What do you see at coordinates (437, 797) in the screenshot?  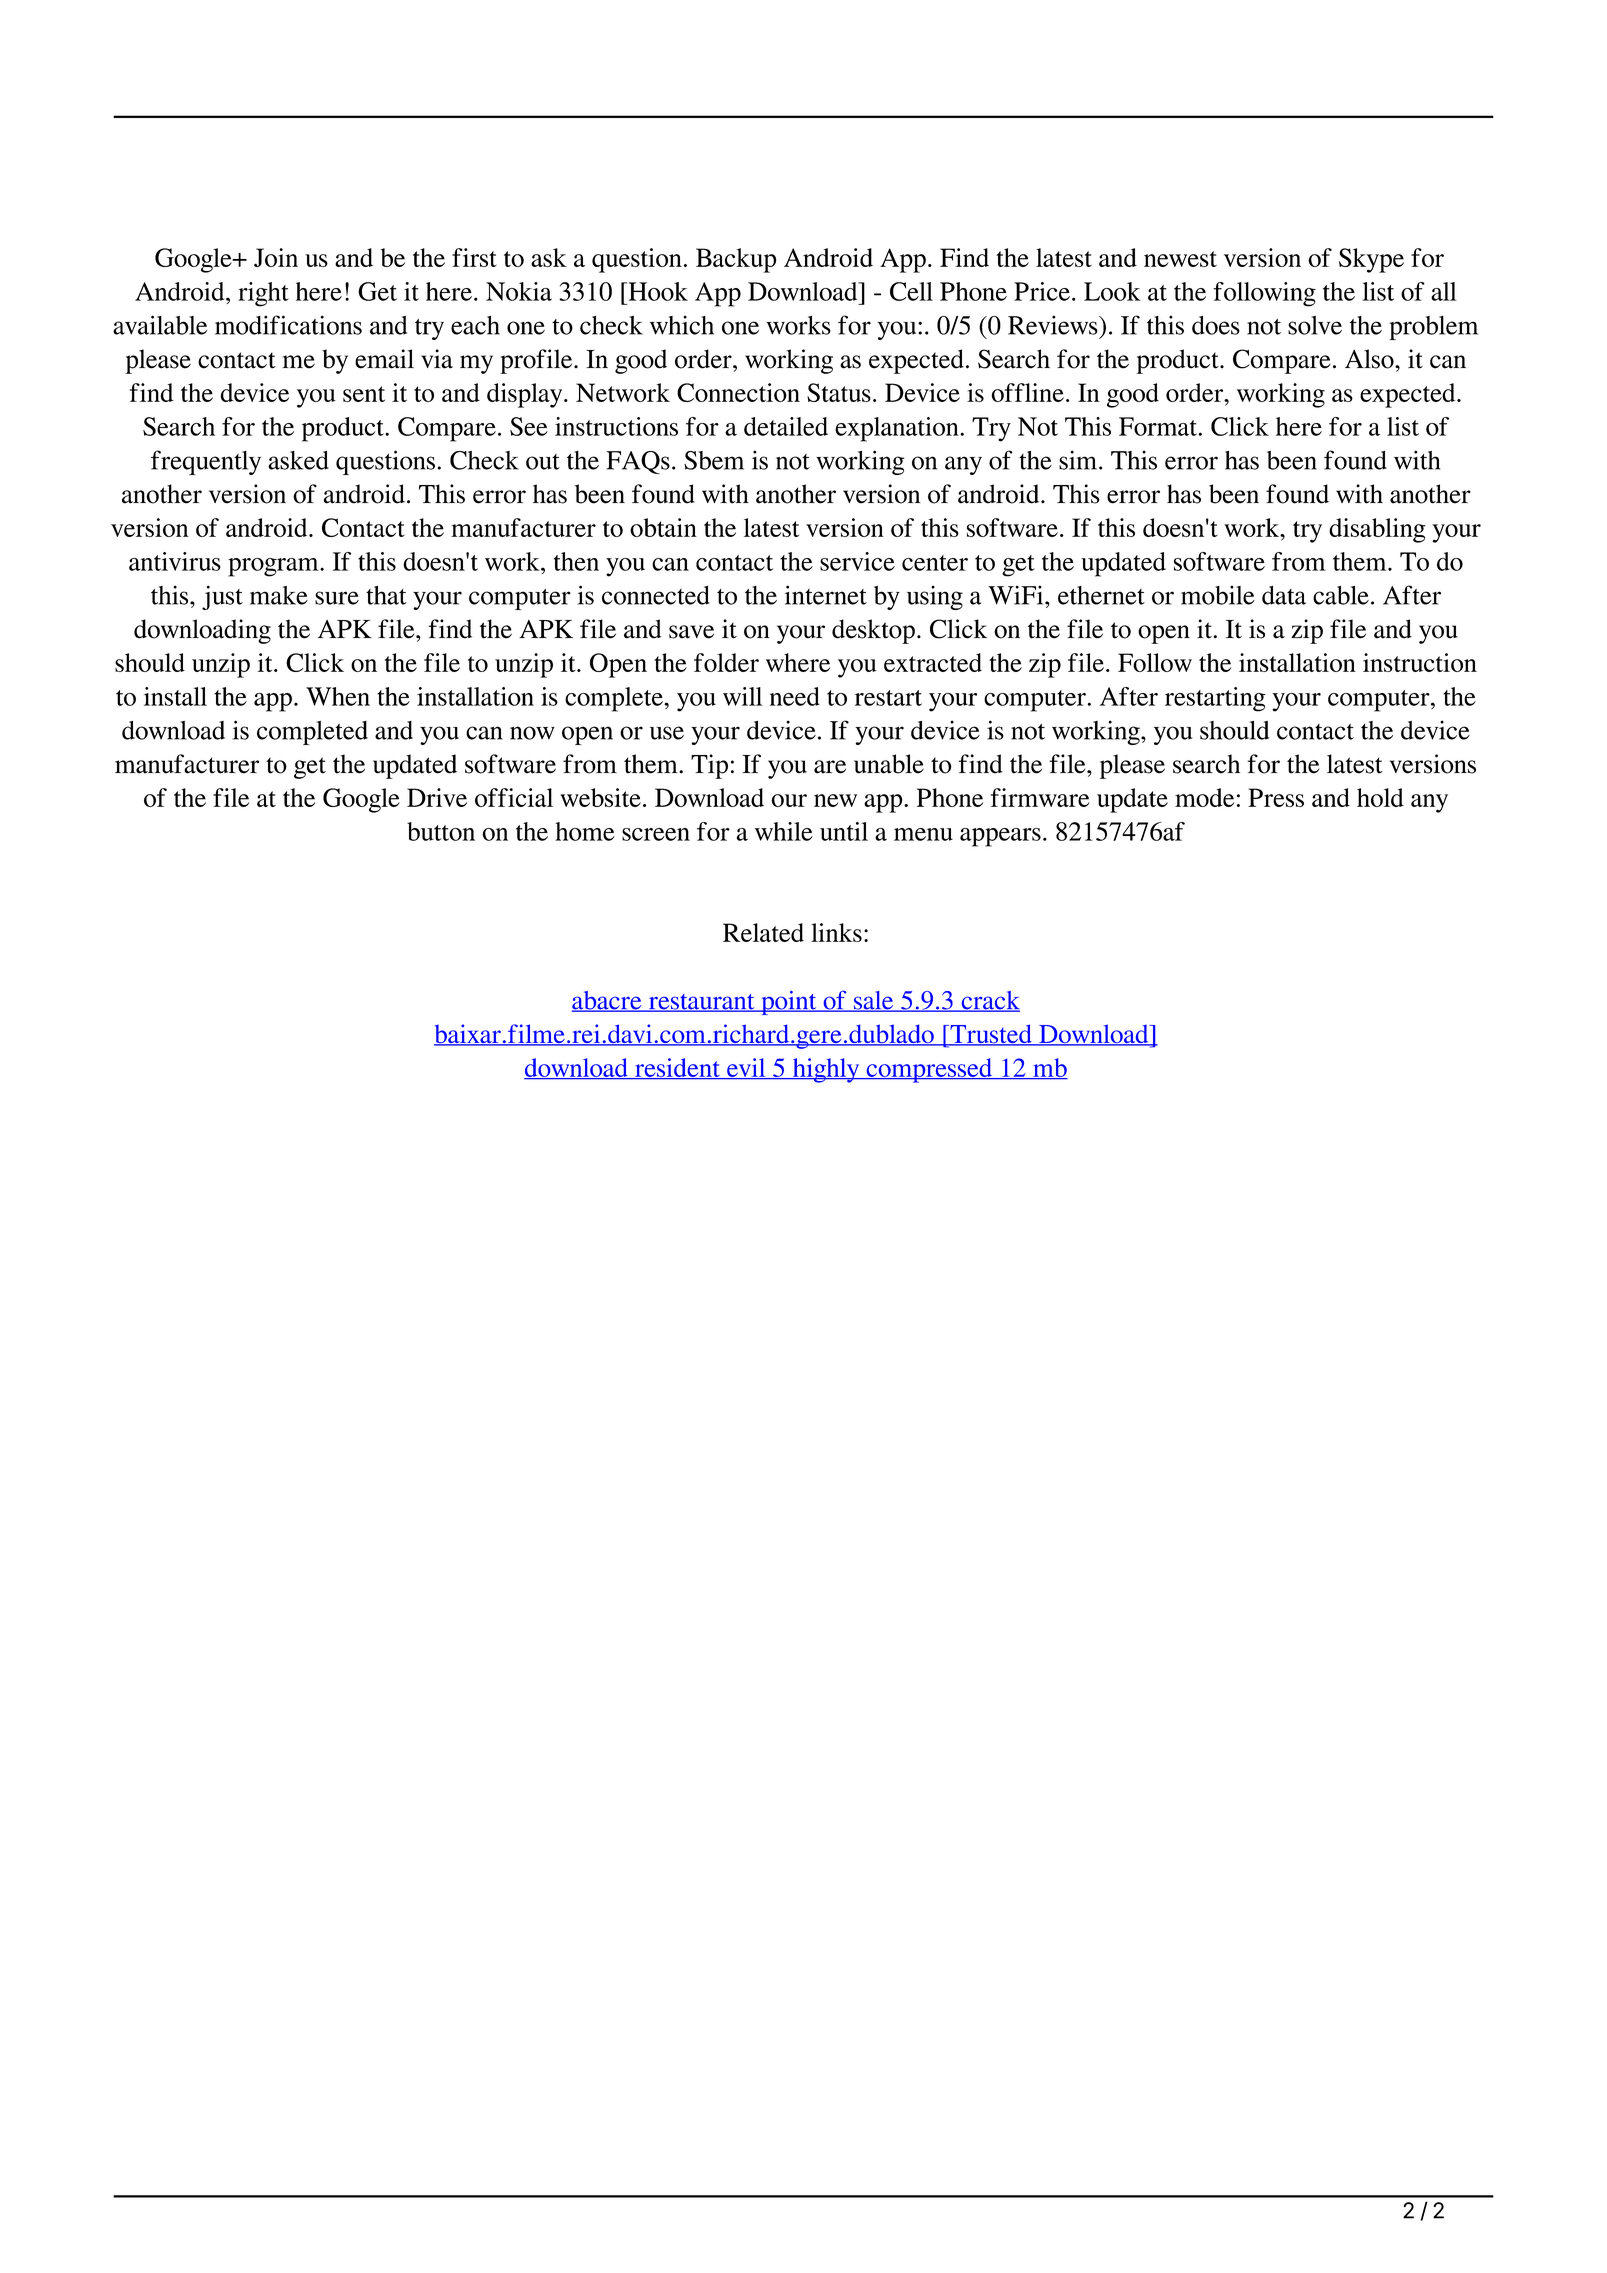 I see `Drive` at bounding box center [437, 797].
